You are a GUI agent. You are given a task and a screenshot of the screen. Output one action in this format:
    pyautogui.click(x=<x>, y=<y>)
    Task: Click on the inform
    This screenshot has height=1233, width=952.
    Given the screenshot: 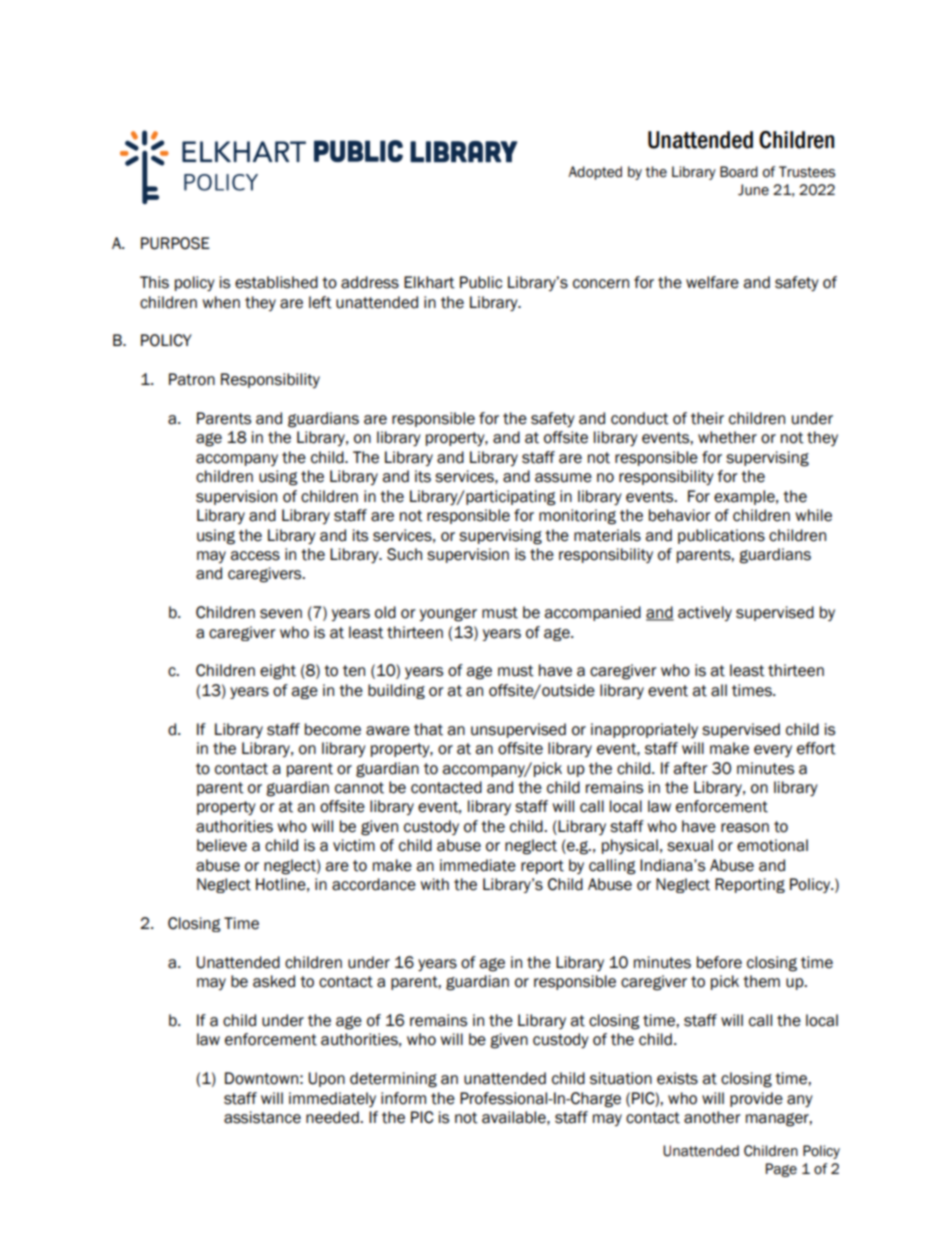 What is the action you would take?
    pyautogui.click(x=403, y=1098)
